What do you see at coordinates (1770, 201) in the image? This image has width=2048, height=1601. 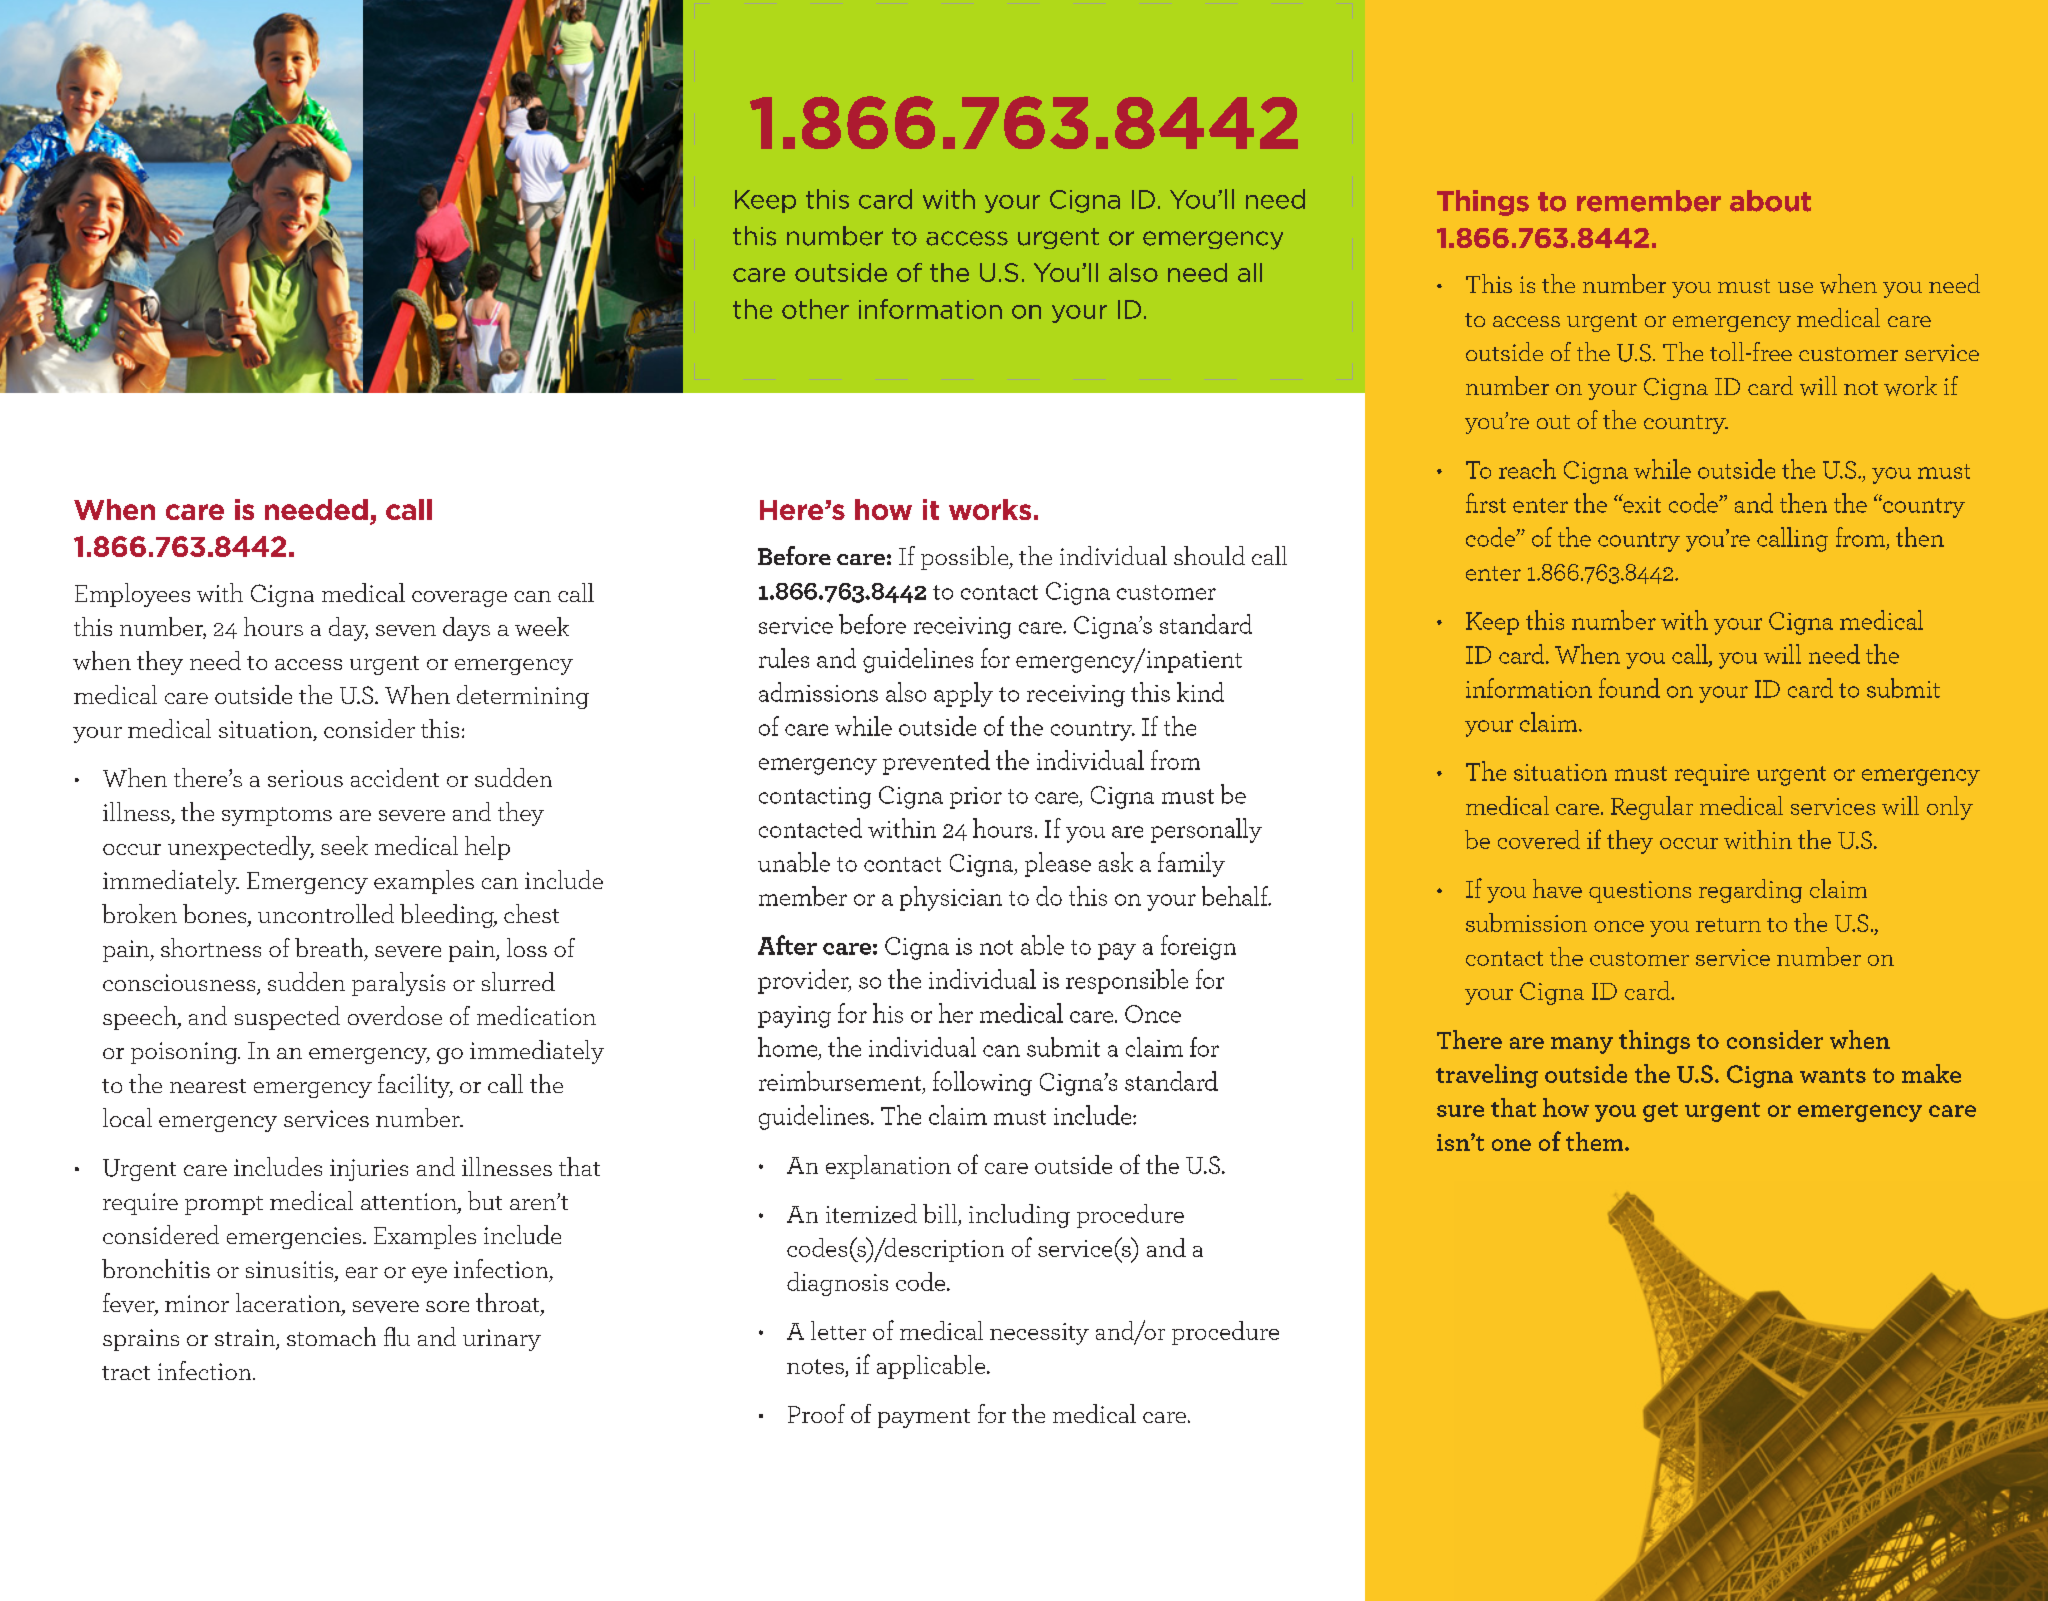 I see `about` at bounding box center [1770, 201].
